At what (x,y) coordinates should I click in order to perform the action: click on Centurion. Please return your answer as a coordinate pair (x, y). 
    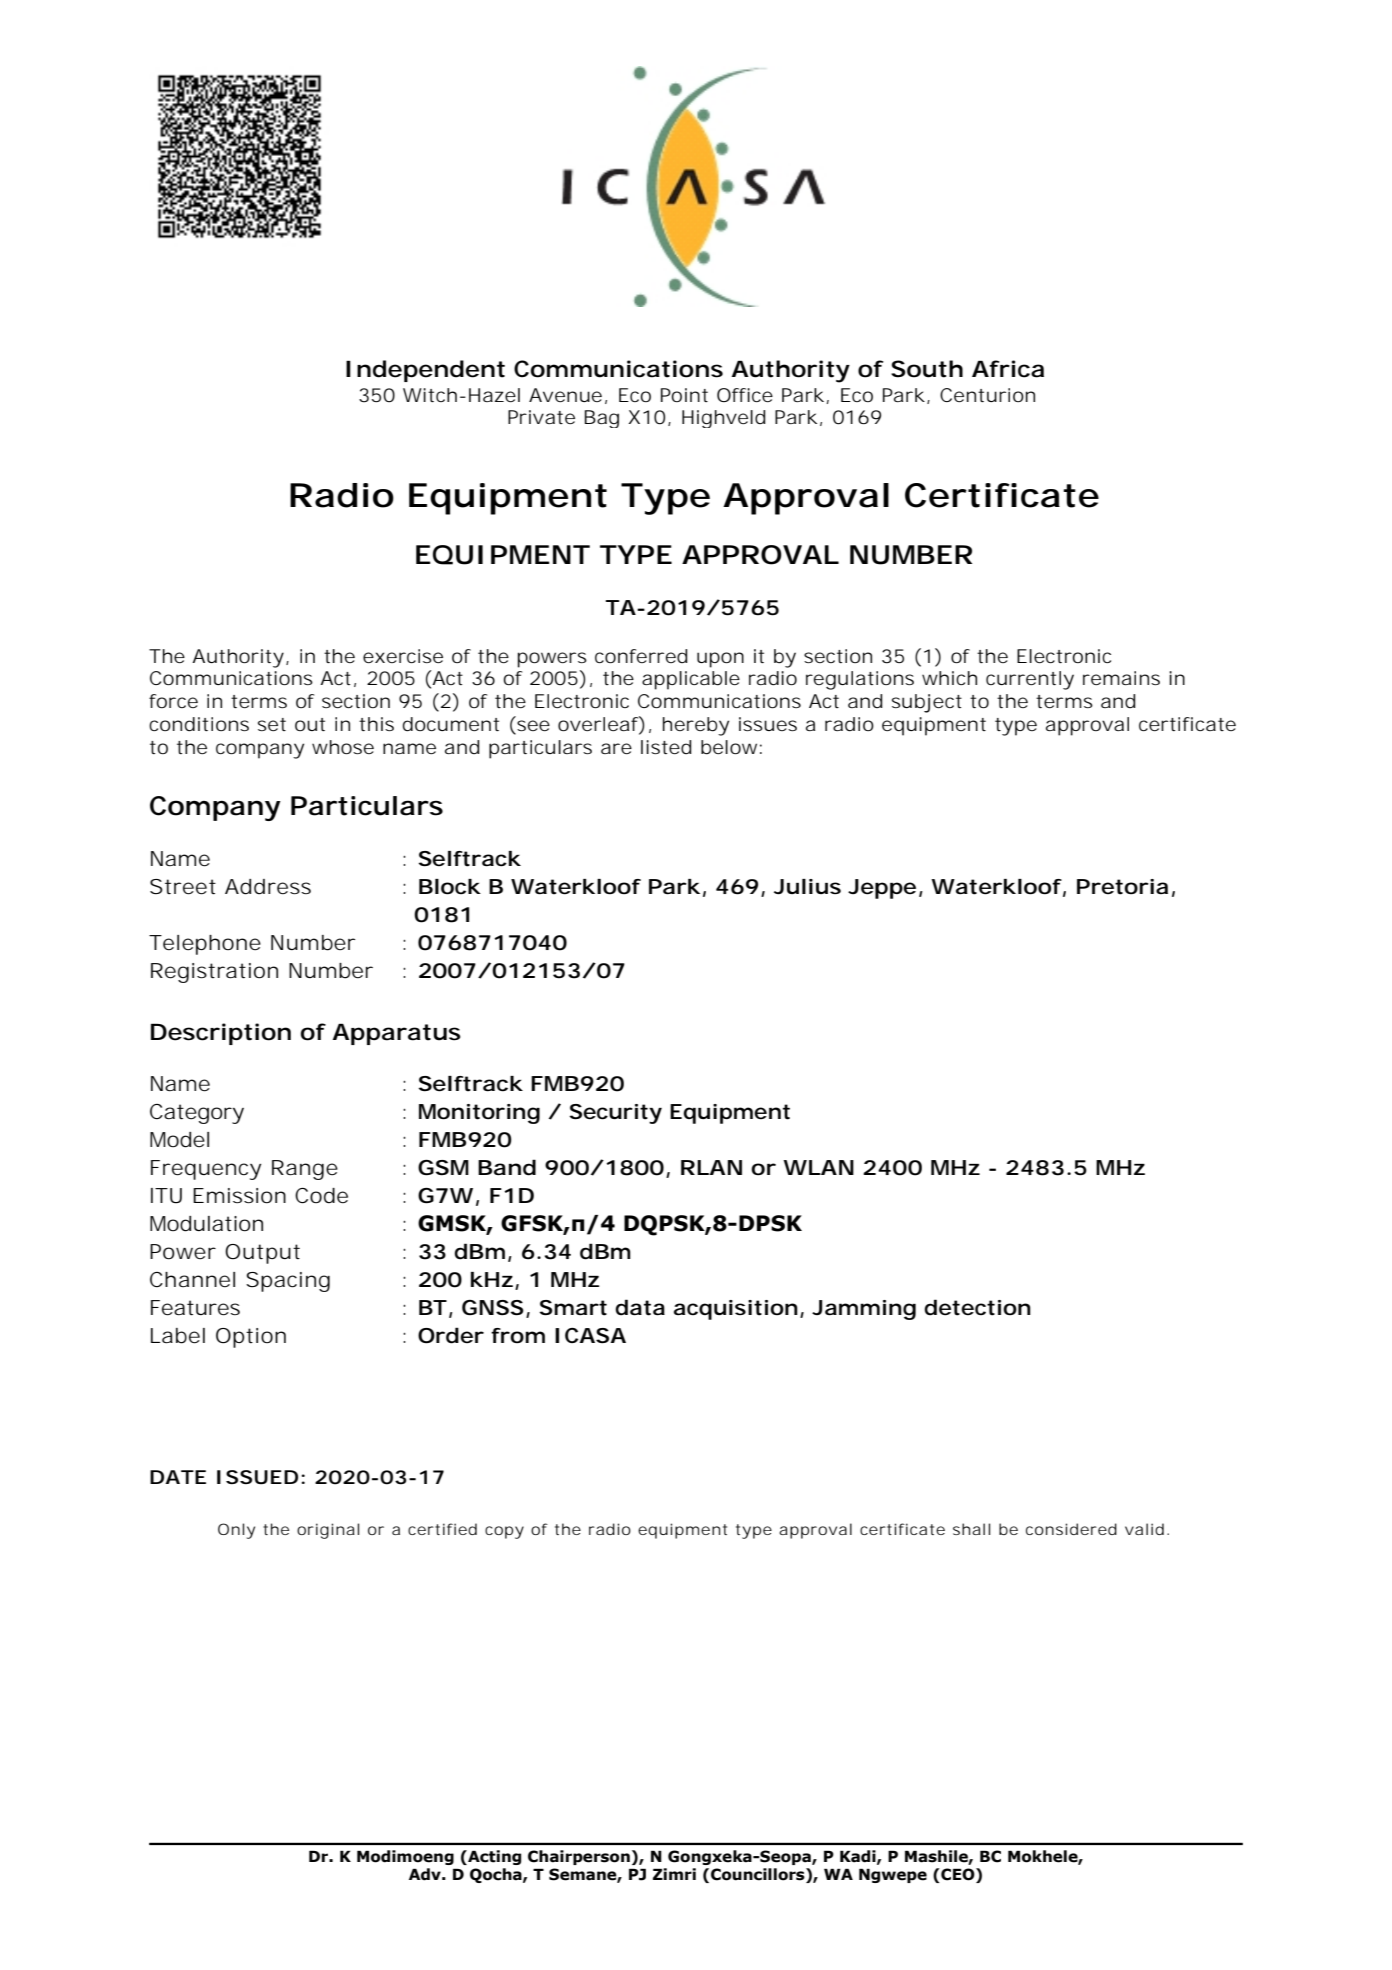
    Looking at the image, I should click on (987, 395).
